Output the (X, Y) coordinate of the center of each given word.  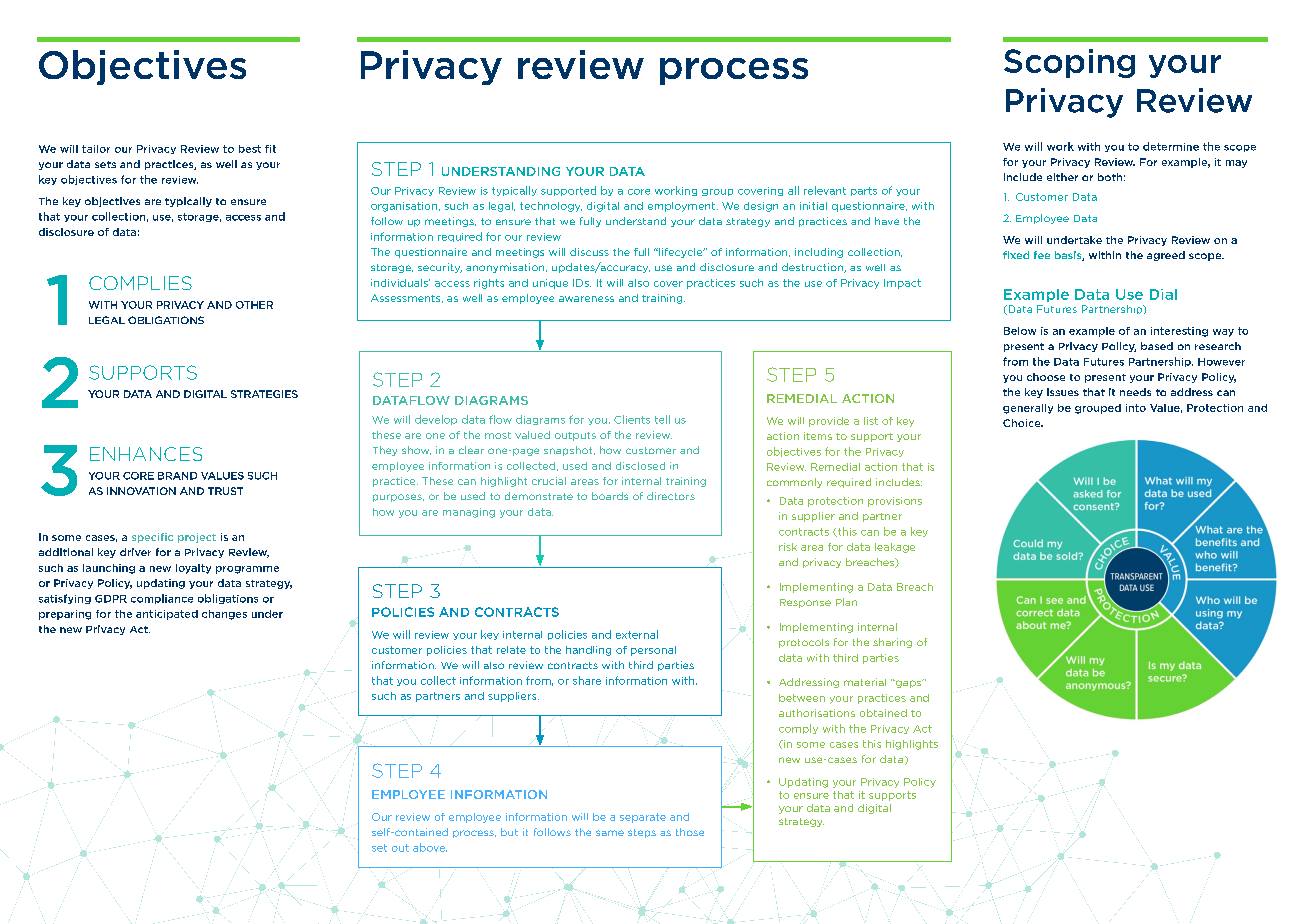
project (197, 538)
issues (1063, 392)
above (430, 847)
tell (662, 419)
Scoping (1069, 63)
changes (224, 615)
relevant (825, 190)
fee (1042, 255)
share (587, 680)
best (250, 149)
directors (671, 496)
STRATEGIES (264, 394)
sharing (892, 643)
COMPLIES (140, 283)
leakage (895, 548)
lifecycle (681, 253)
